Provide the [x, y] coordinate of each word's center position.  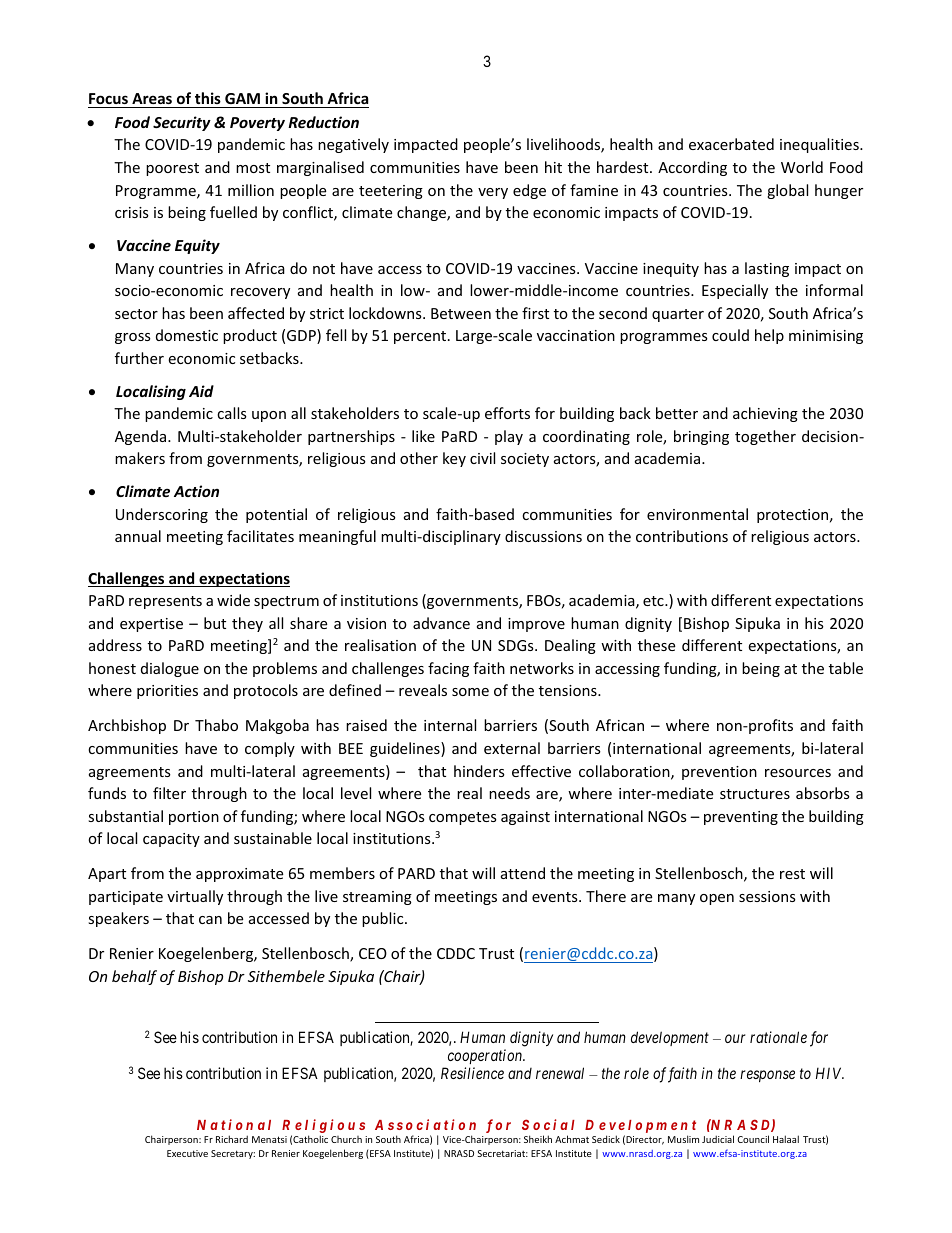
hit [553, 167]
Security [182, 123]
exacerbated [731, 144]
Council [753, 1139]
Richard [232, 1139]
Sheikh [538, 1139]
